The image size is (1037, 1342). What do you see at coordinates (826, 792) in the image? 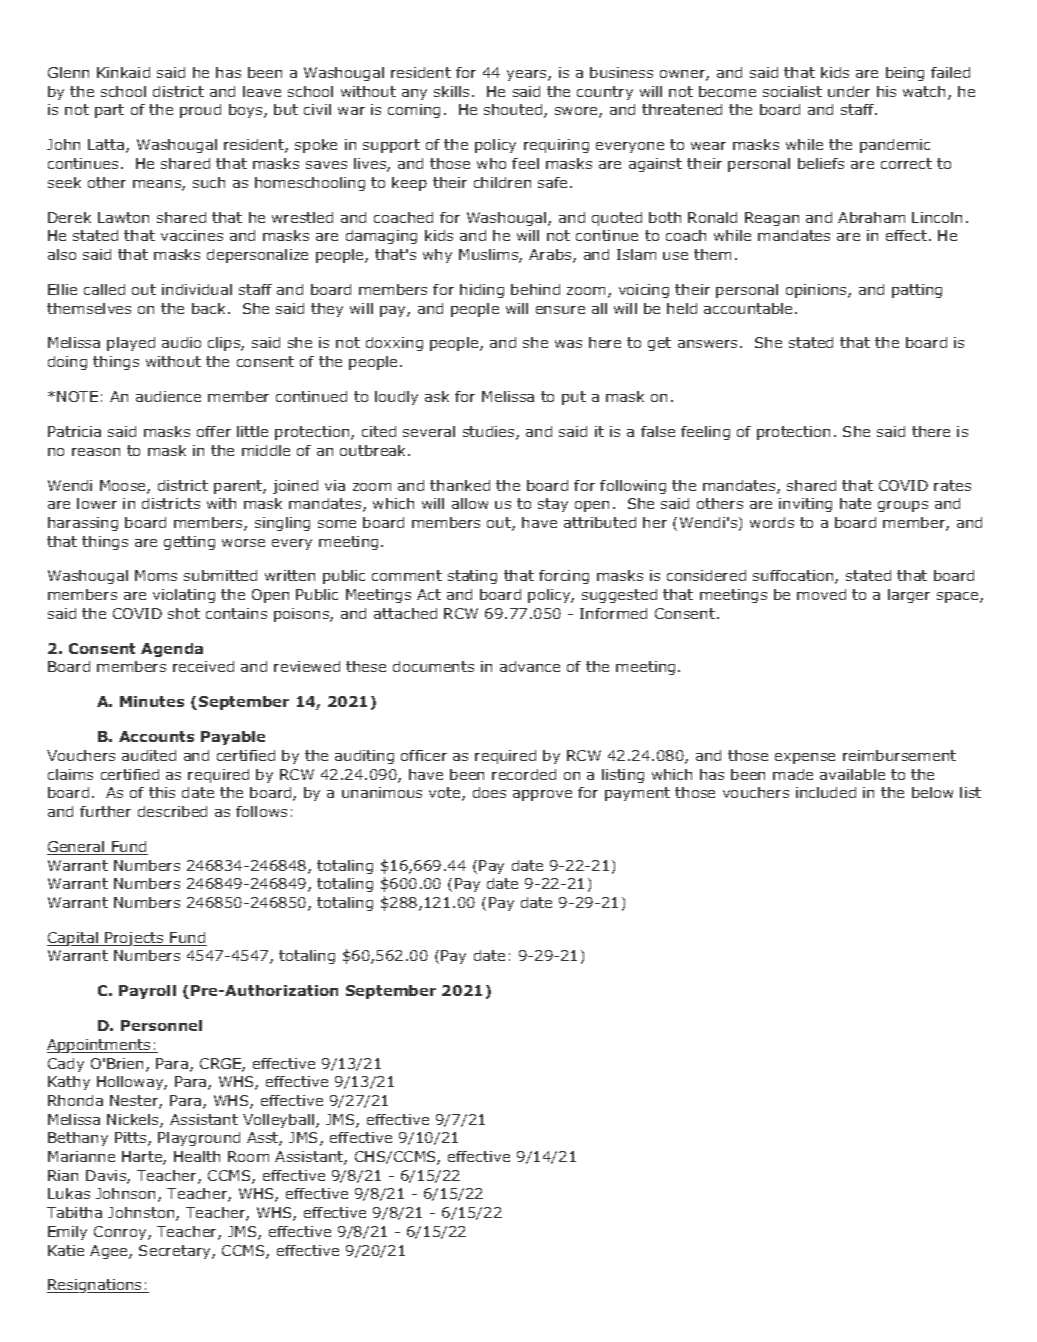
I see `included` at bounding box center [826, 792].
